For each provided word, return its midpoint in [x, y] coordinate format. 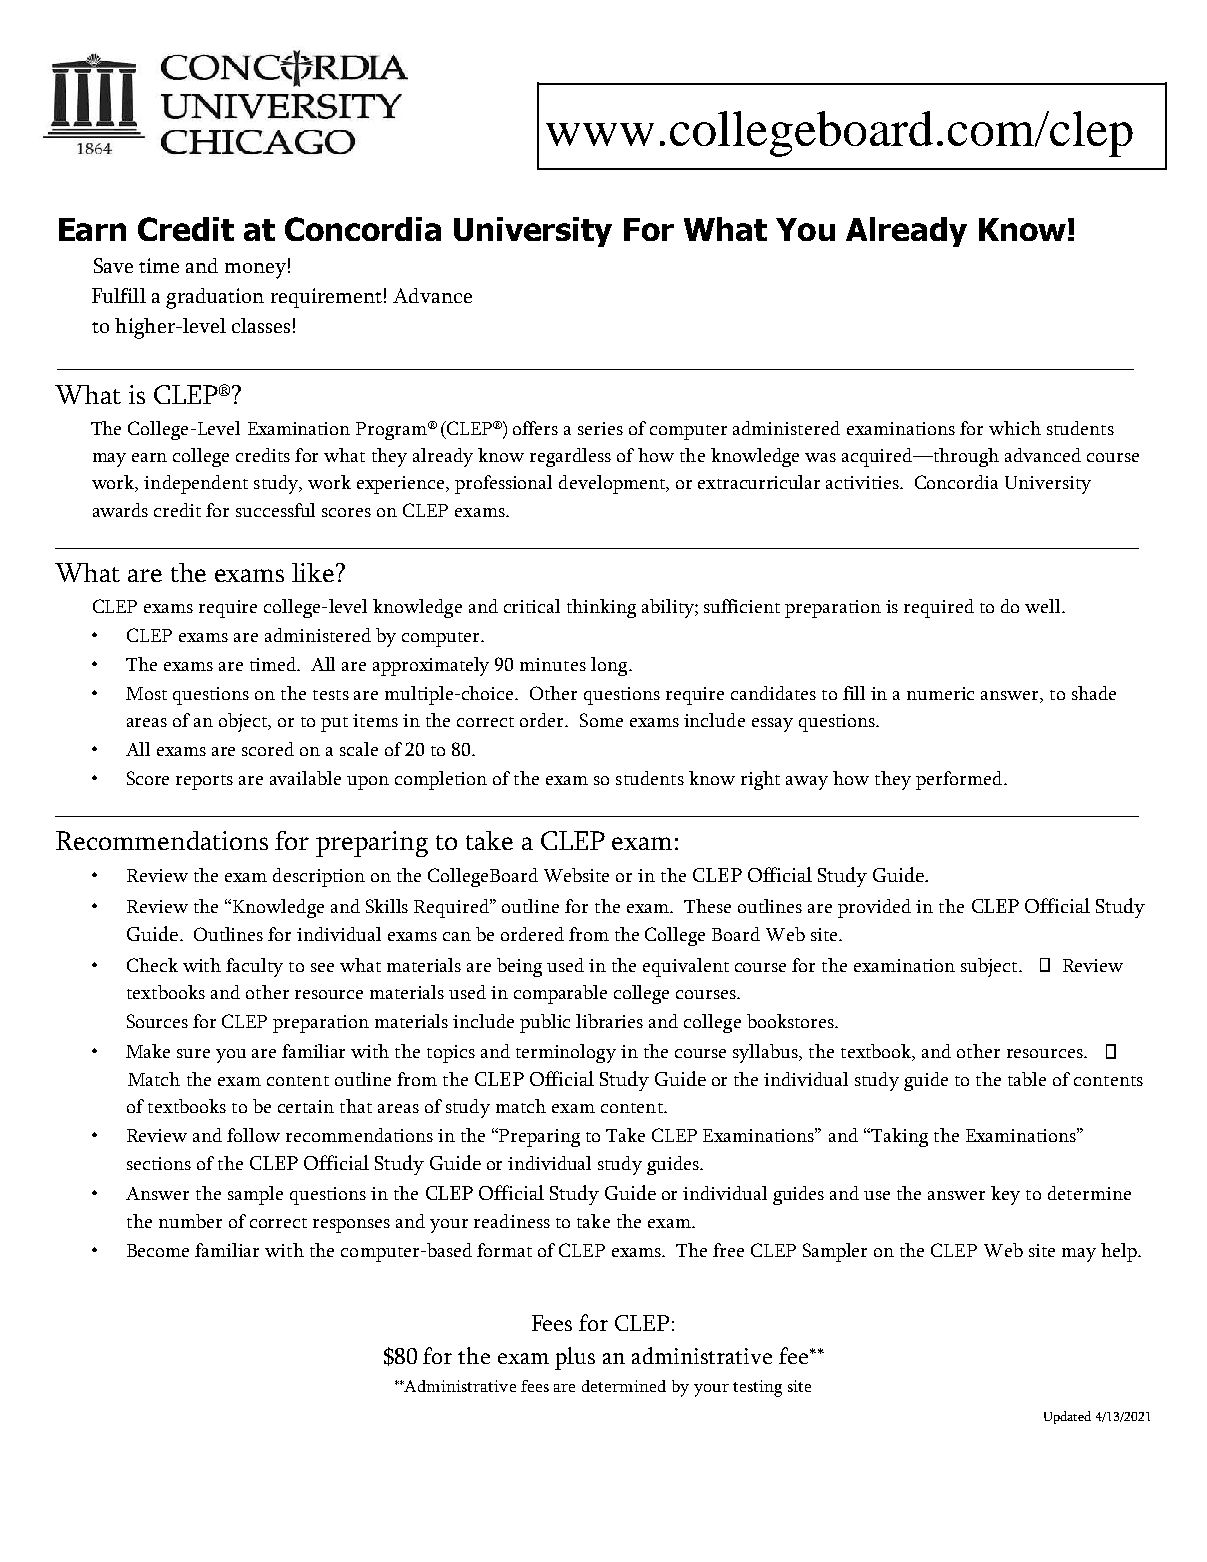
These [707, 906]
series [600, 428]
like [314, 572]
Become [158, 1250]
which [1015, 428]
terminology [566, 1053]
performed [960, 780]
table [1027, 1079]
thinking [601, 608]
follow [253, 1135]
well [1044, 606]
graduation [215, 298]
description [319, 877]
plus [575, 1358]
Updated [1067, 1417]
